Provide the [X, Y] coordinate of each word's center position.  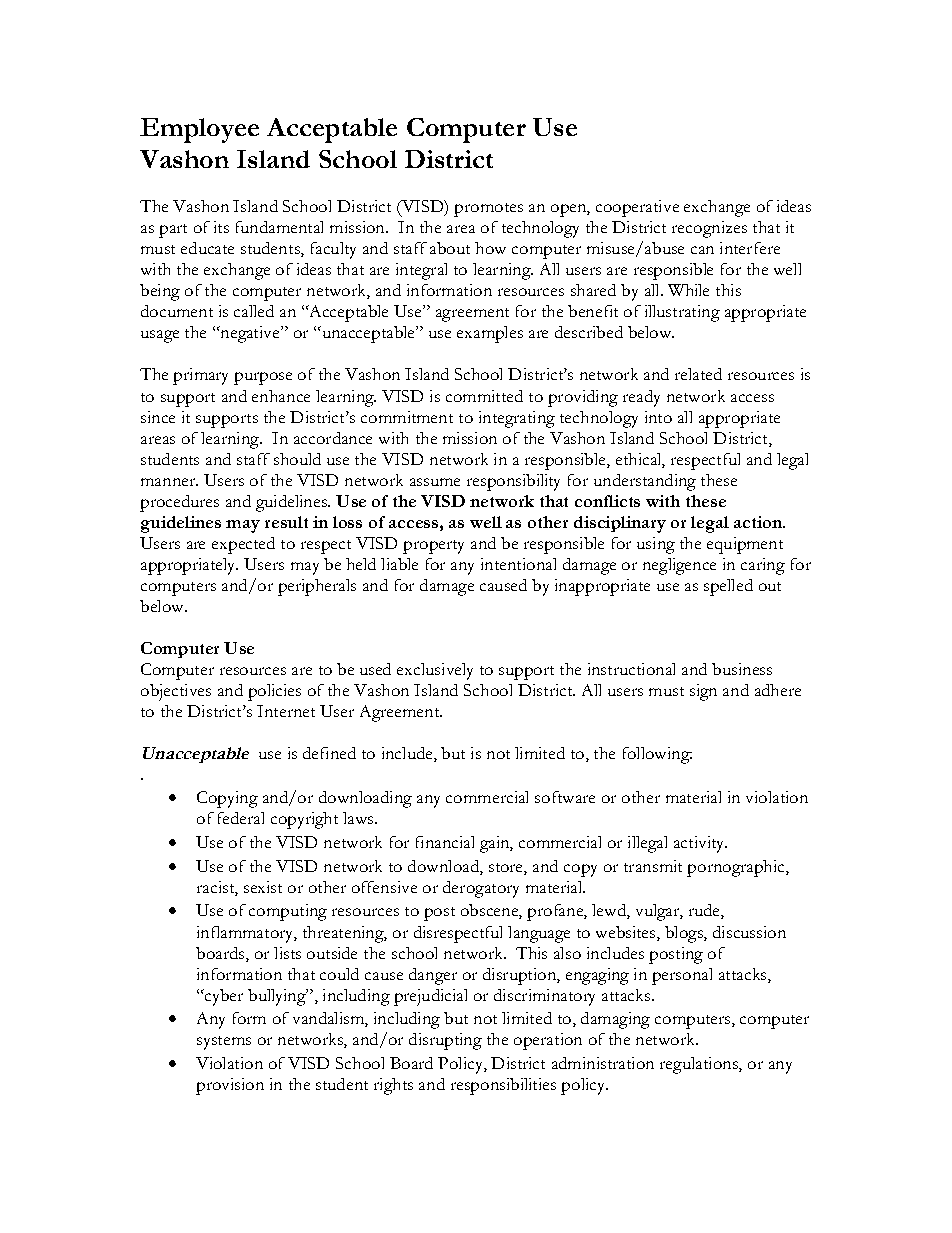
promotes [488, 210]
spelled [728, 587]
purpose [263, 378]
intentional [518, 564]
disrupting [445, 1041]
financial [445, 842]
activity [700, 844]
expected [243, 545]
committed [484, 396]
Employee [199, 130]
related [698, 374]
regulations [700, 1065]
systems [224, 1043]
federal [241, 818]
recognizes [709, 229]
